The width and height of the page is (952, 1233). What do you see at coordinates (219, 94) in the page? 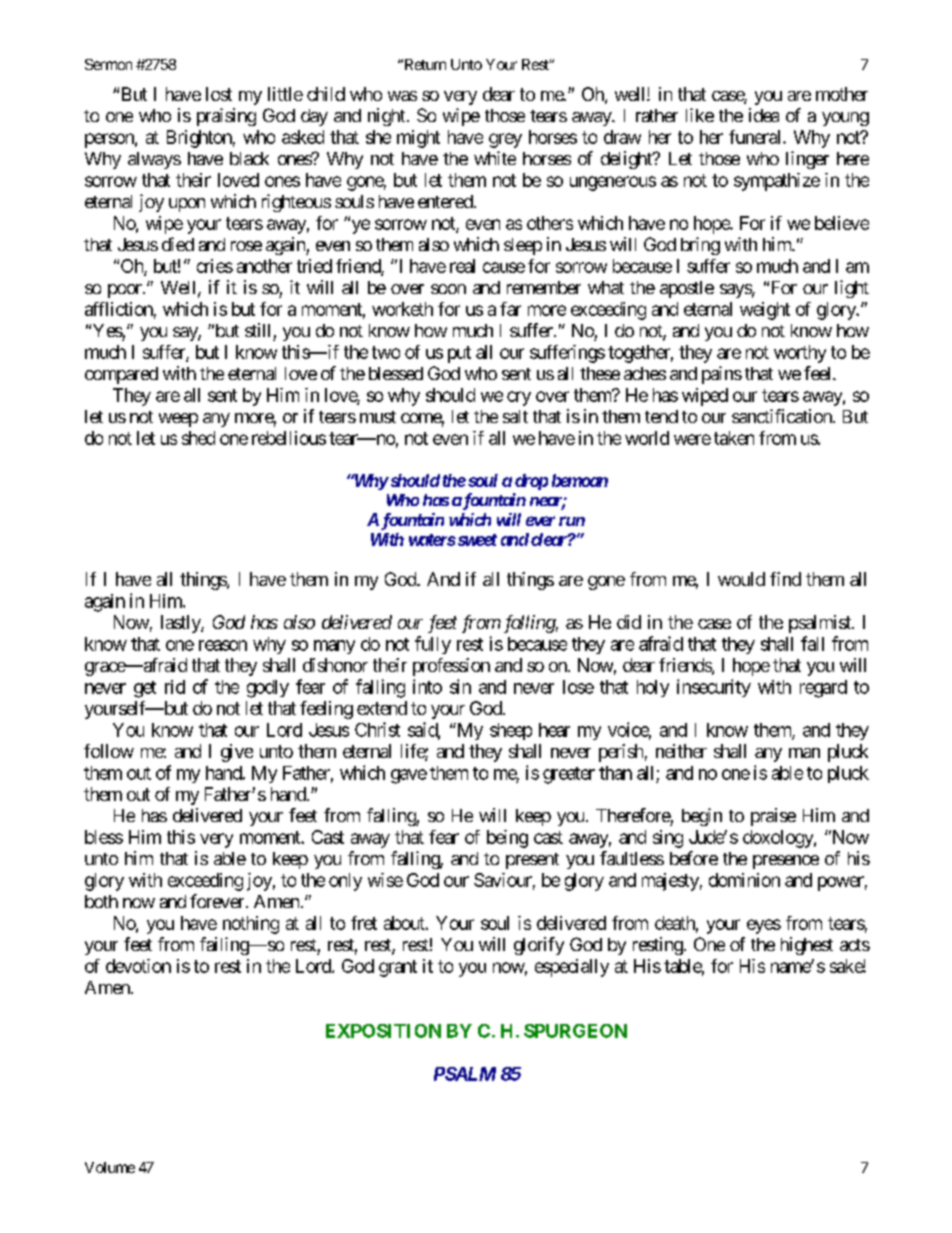
I see `lost` at bounding box center [219, 94].
